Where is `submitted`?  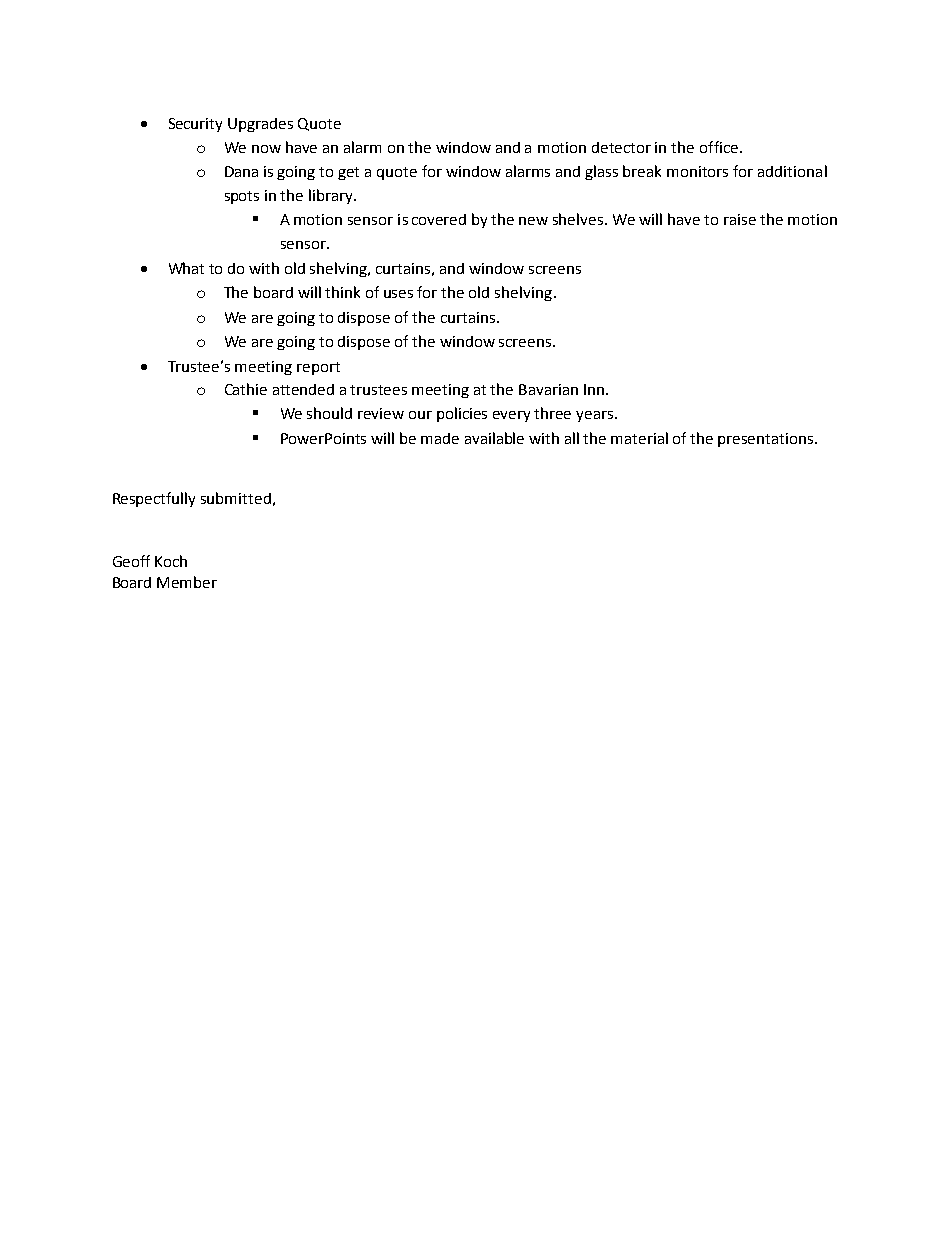
submitted is located at coordinates (236, 498).
